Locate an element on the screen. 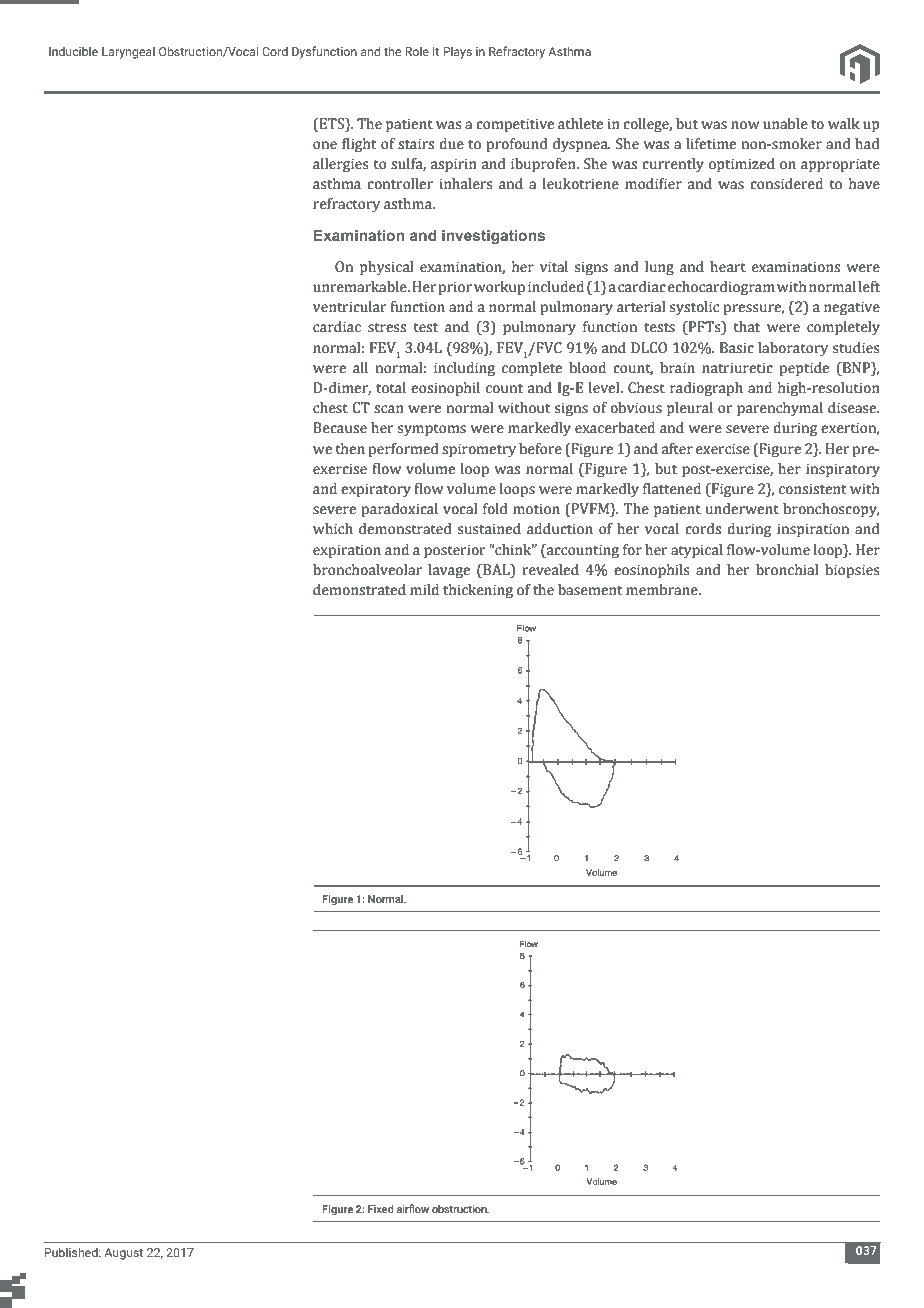 Image resolution: width=924 pixels, height=1308 pixels. unable is located at coordinates (785, 124).
